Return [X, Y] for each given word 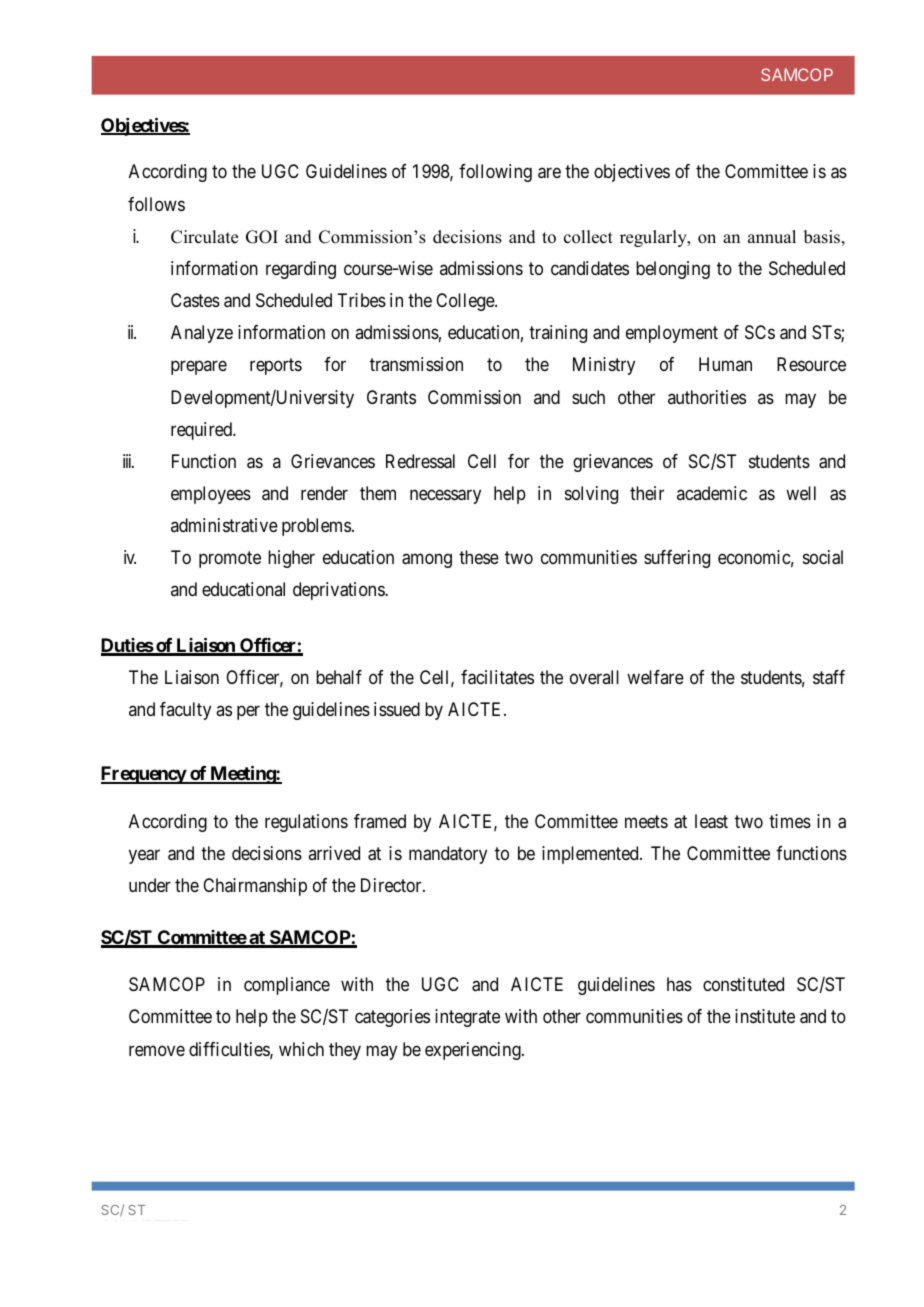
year [144, 856]
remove [157, 1050]
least [711, 821]
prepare [199, 368]
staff [829, 677]
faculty [185, 711]
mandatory [448, 855]
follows [156, 204]
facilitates [497, 677]
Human [725, 364]
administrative [224, 525]
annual [772, 237]
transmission [416, 364]
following [495, 173]
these [479, 557]
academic [712, 493]
